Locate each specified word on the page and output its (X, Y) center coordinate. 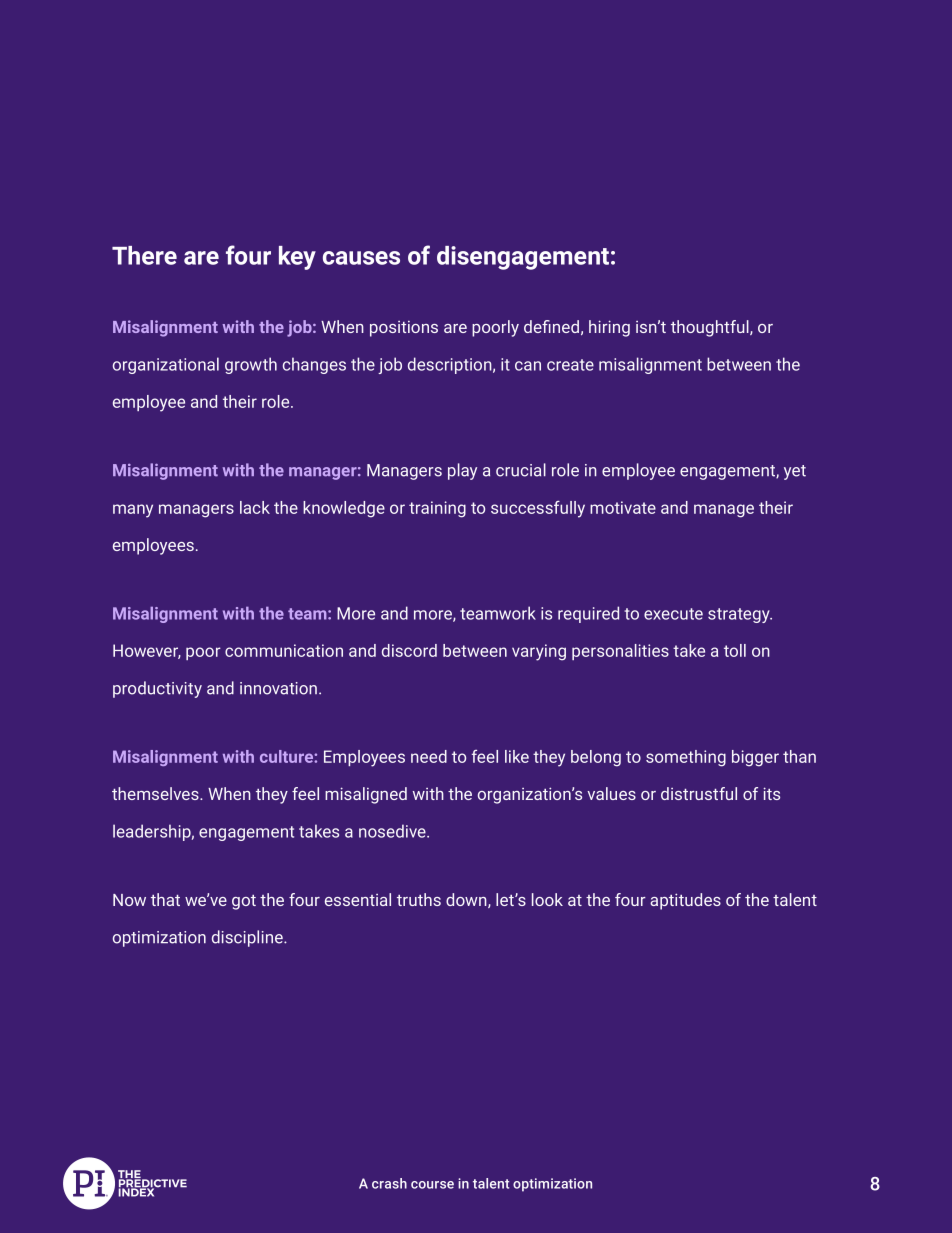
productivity (157, 689)
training (437, 509)
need (429, 756)
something (686, 758)
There (144, 255)
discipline (248, 938)
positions (404, 329)
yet (795, 472)
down (467, 900)
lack (255, 507)
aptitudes (685, 901)
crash (389, 1183)
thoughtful (711, 328)
